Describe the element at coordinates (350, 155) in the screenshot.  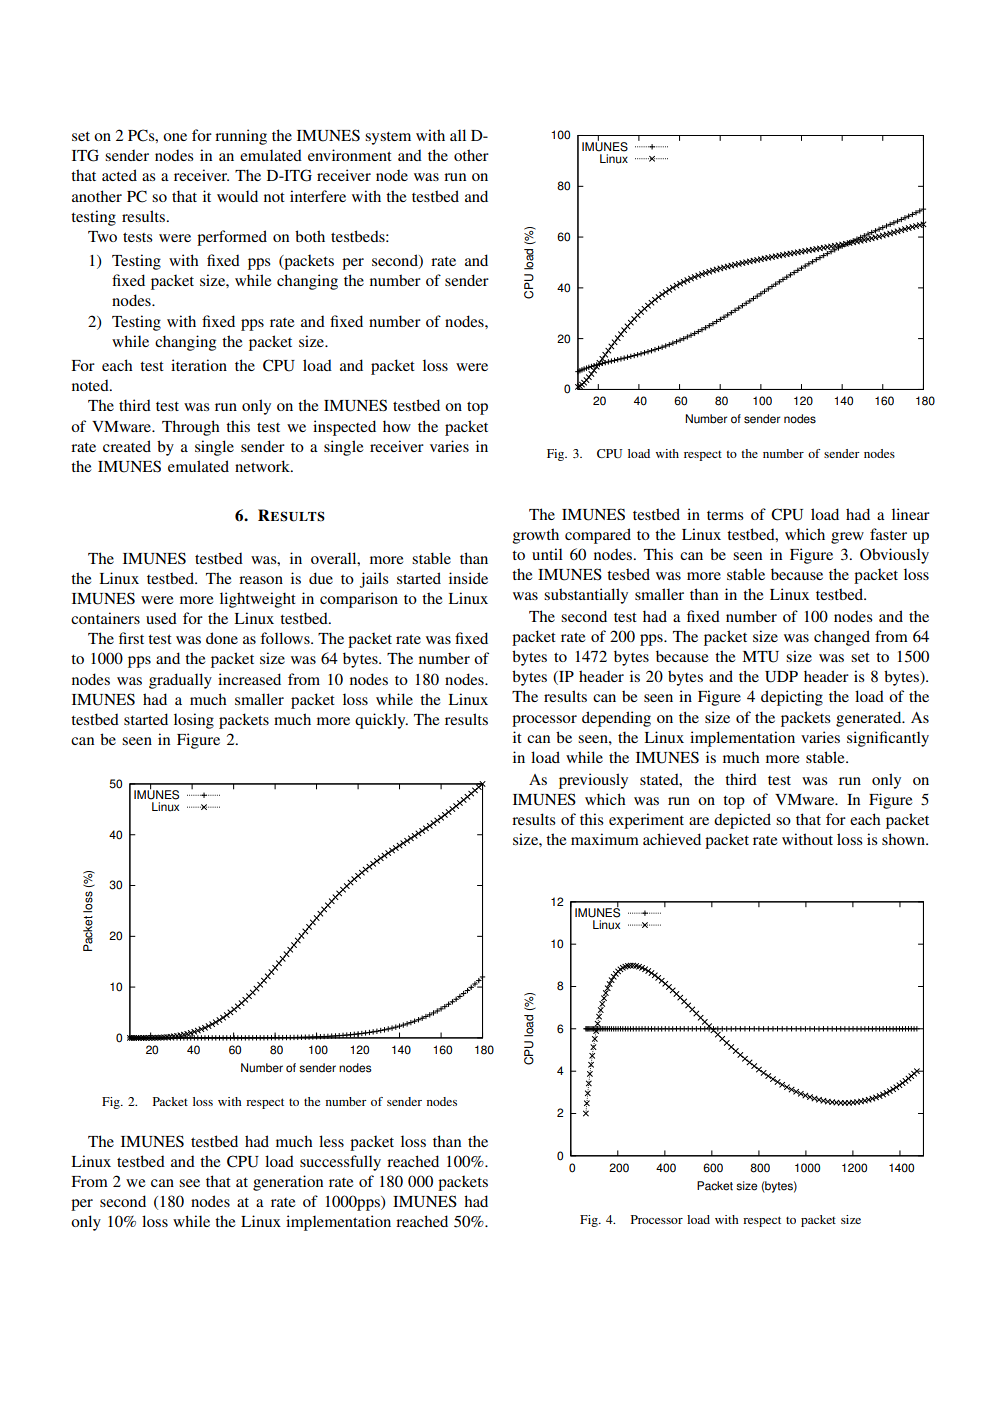
I see `environment` at that location.
